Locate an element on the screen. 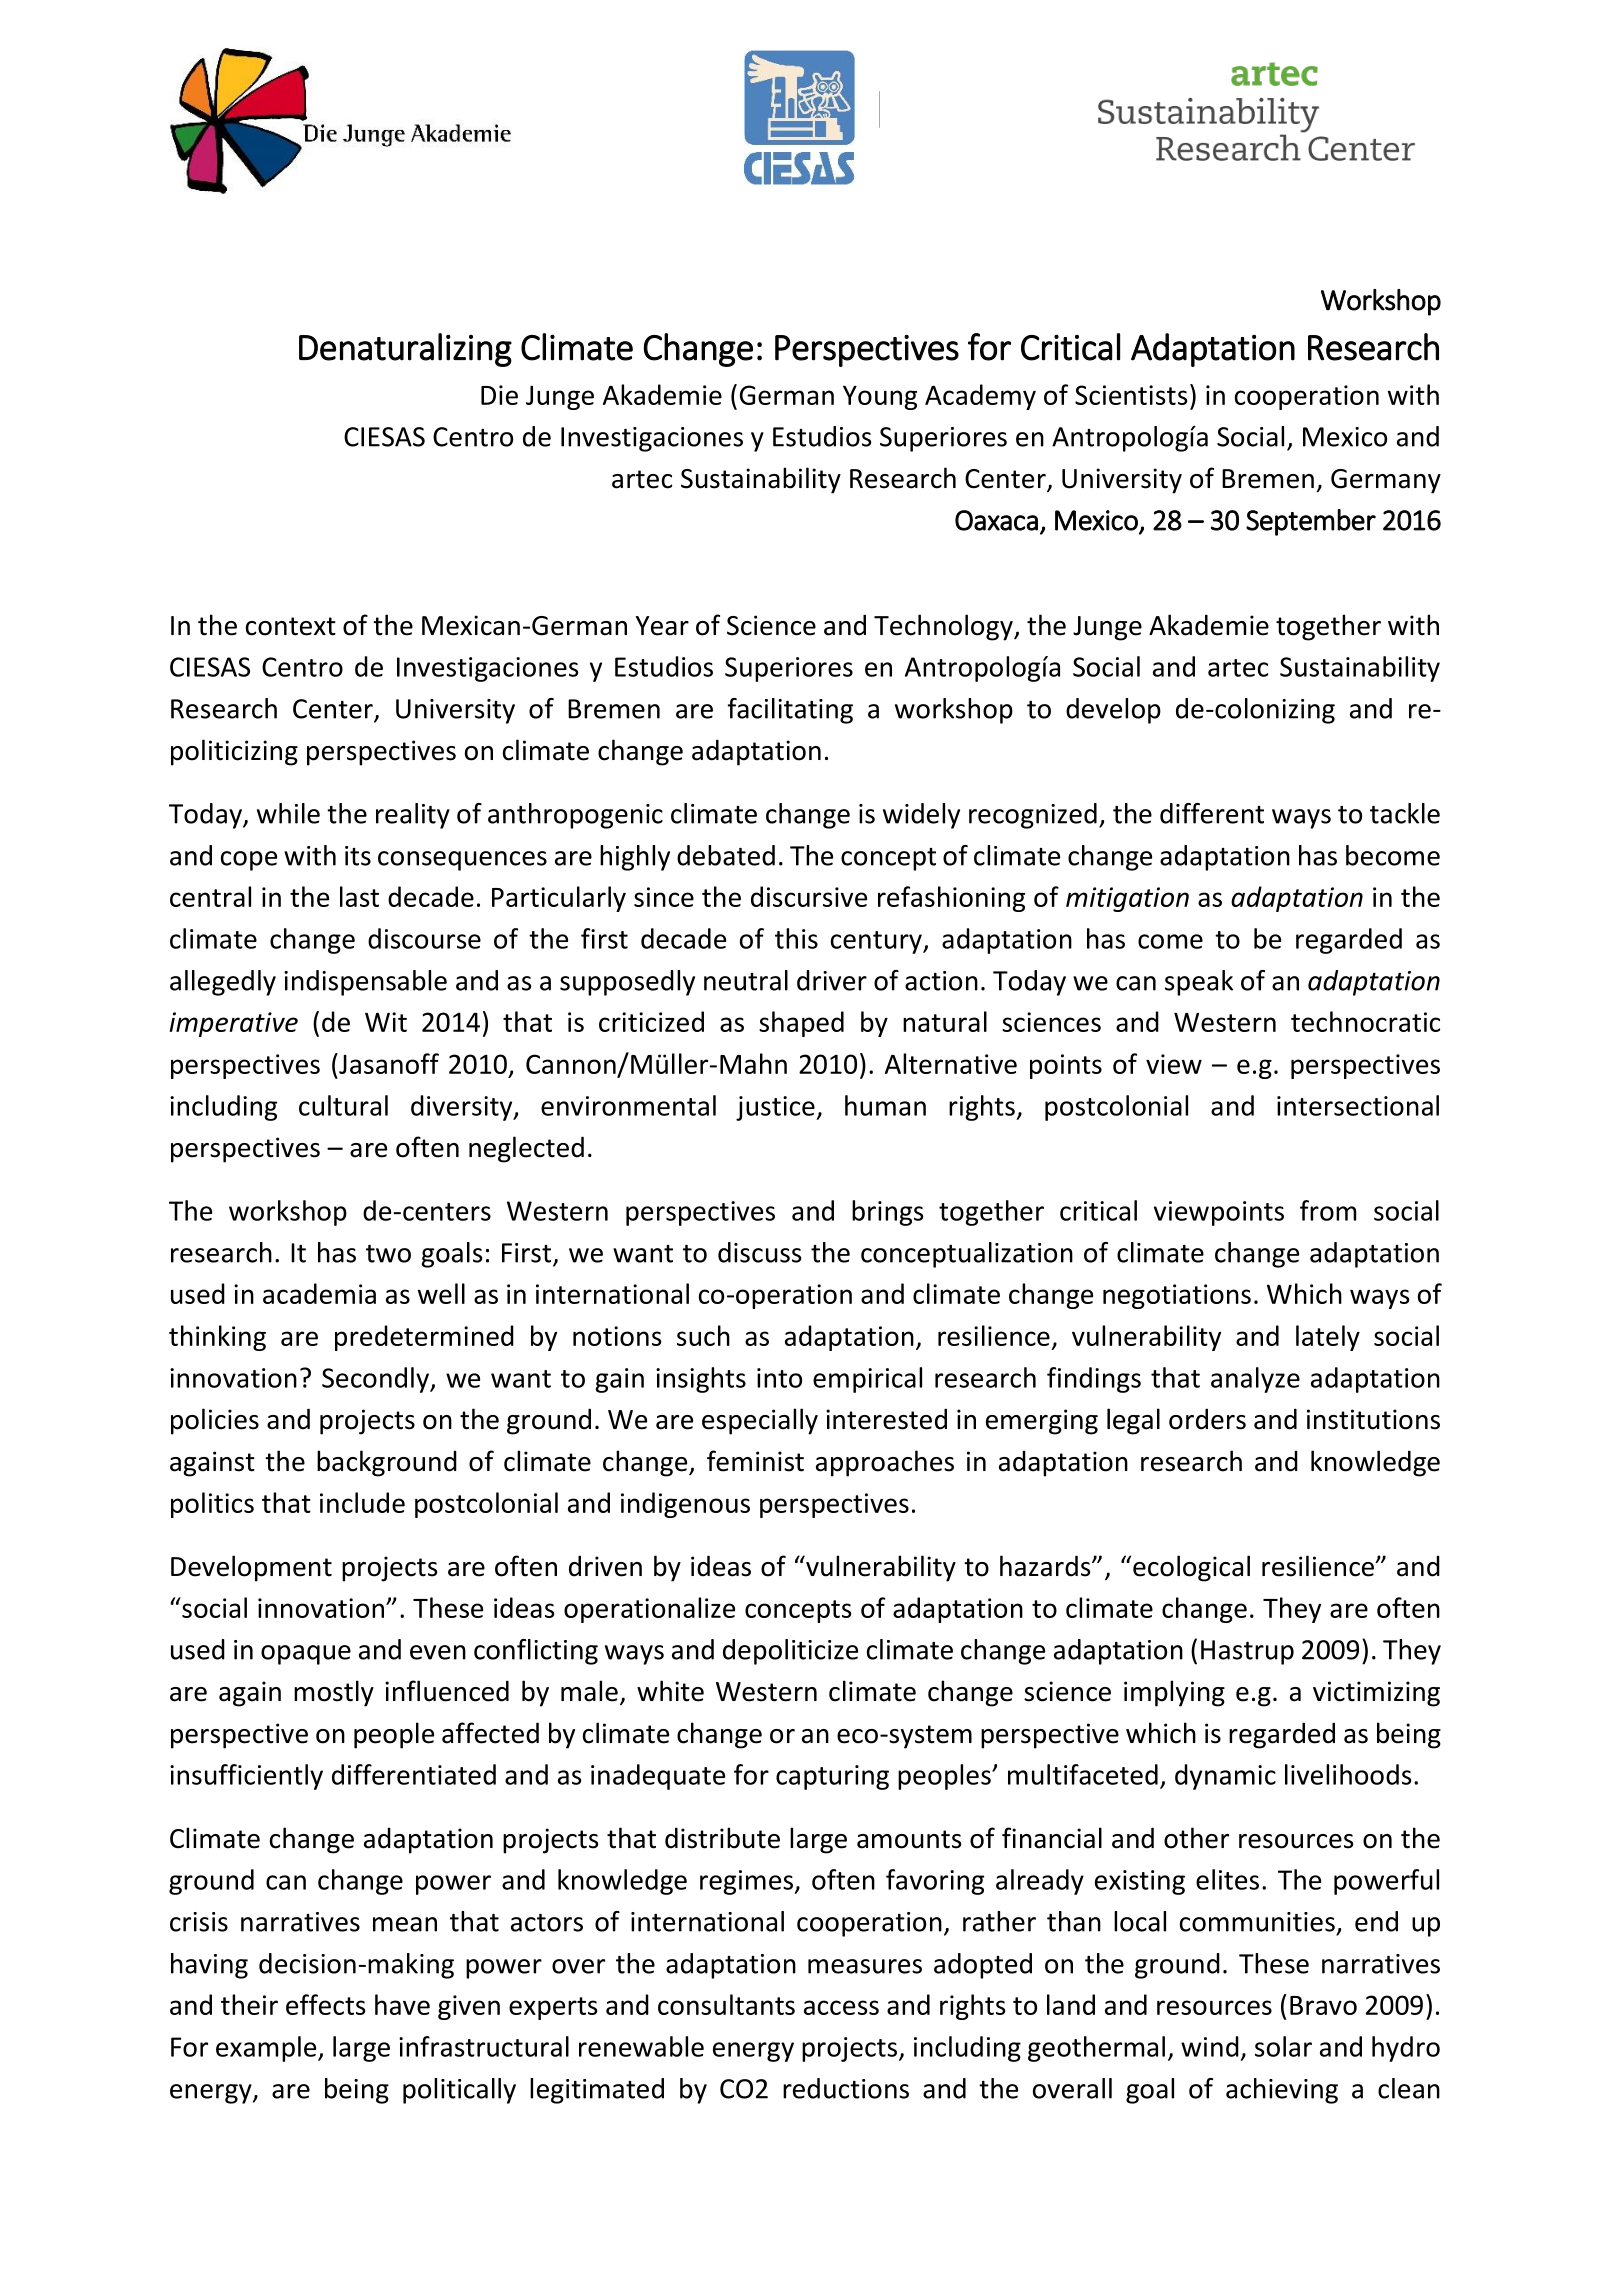 Image resolution: width=1609 pixels, height=2275 pixels. Young is located at coordinates (880, 398).
